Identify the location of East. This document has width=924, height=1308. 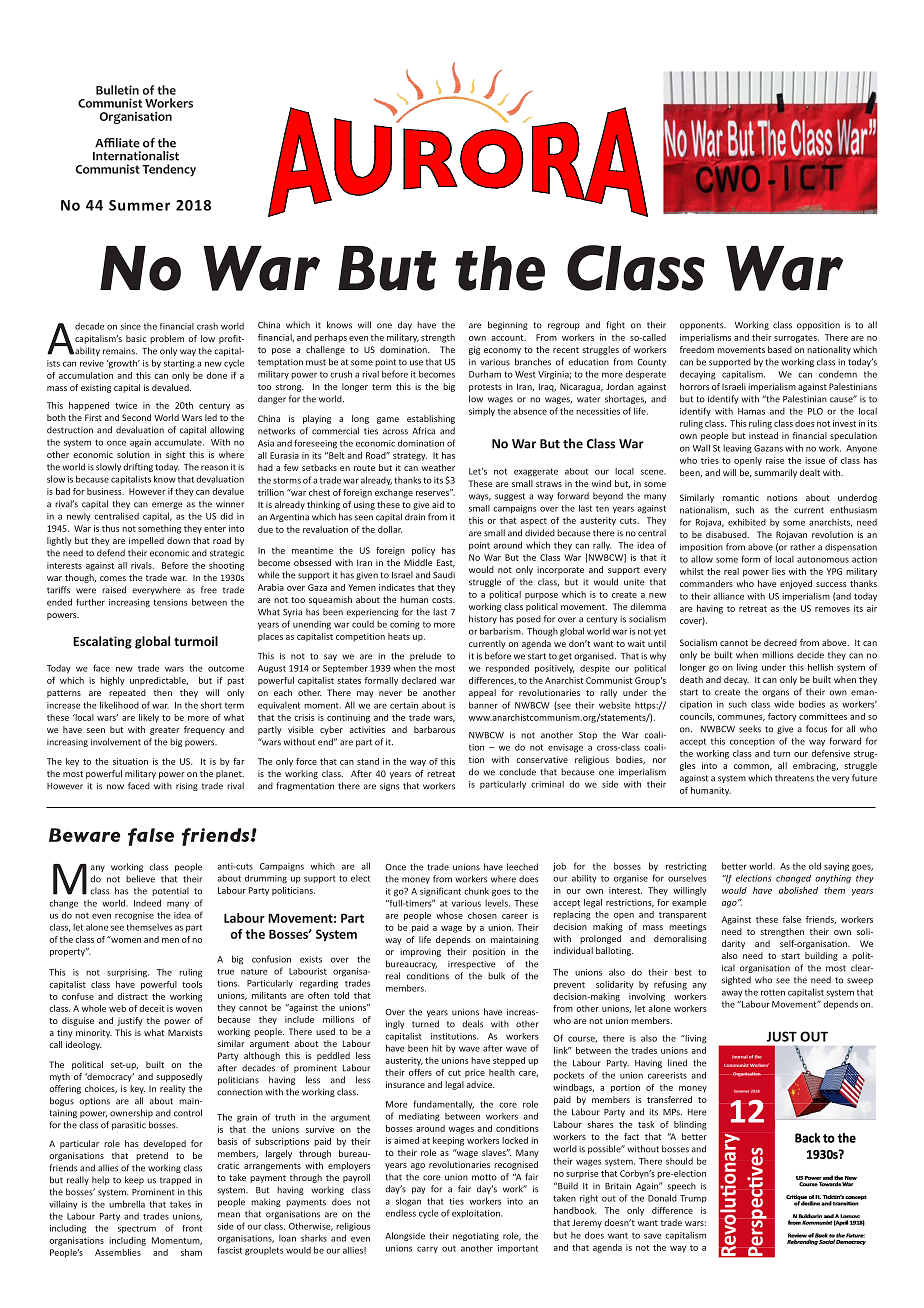
(446, 563).
